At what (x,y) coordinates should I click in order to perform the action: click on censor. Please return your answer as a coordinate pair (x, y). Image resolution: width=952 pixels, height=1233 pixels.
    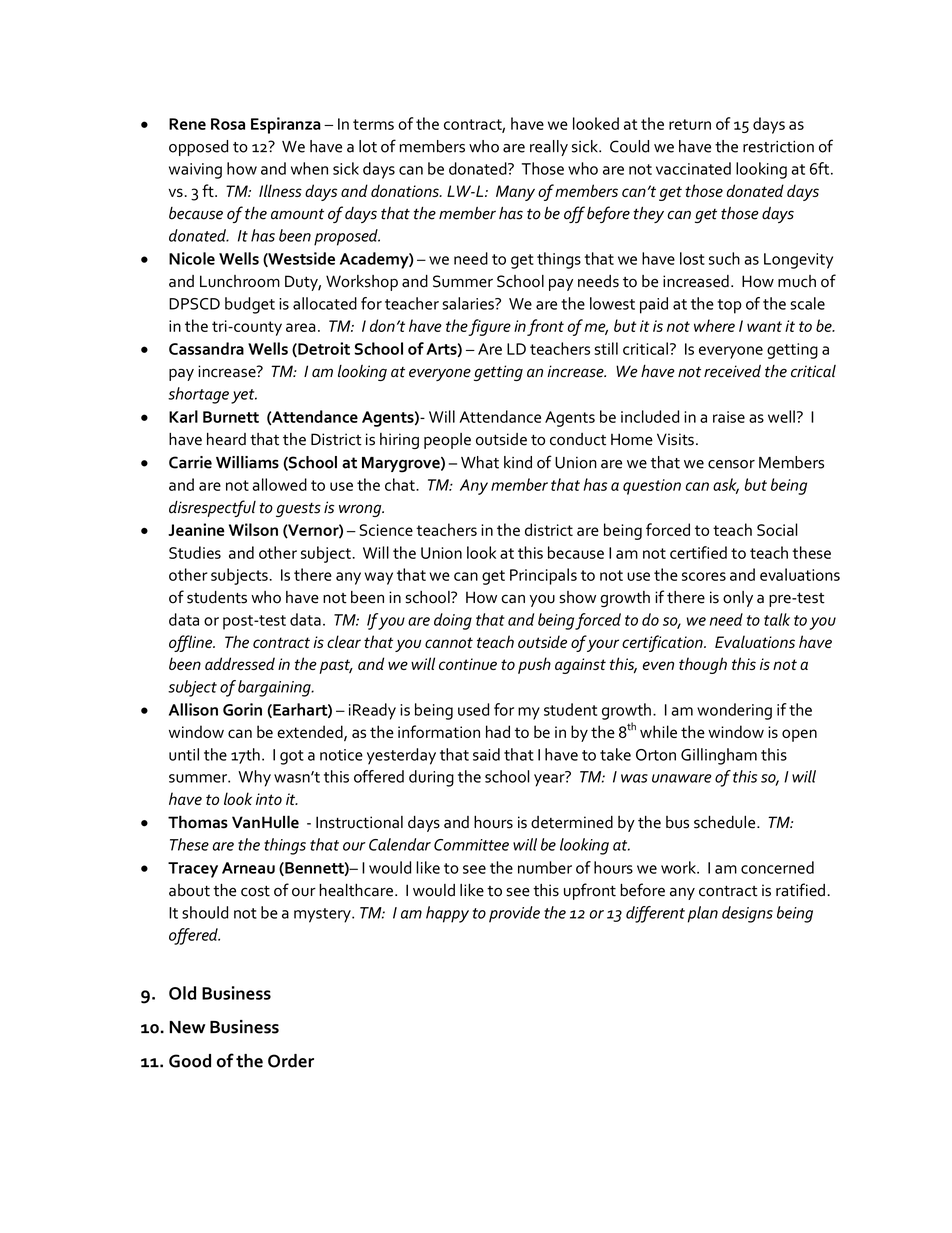
    Looking at the image, I should click on (731, 464).
